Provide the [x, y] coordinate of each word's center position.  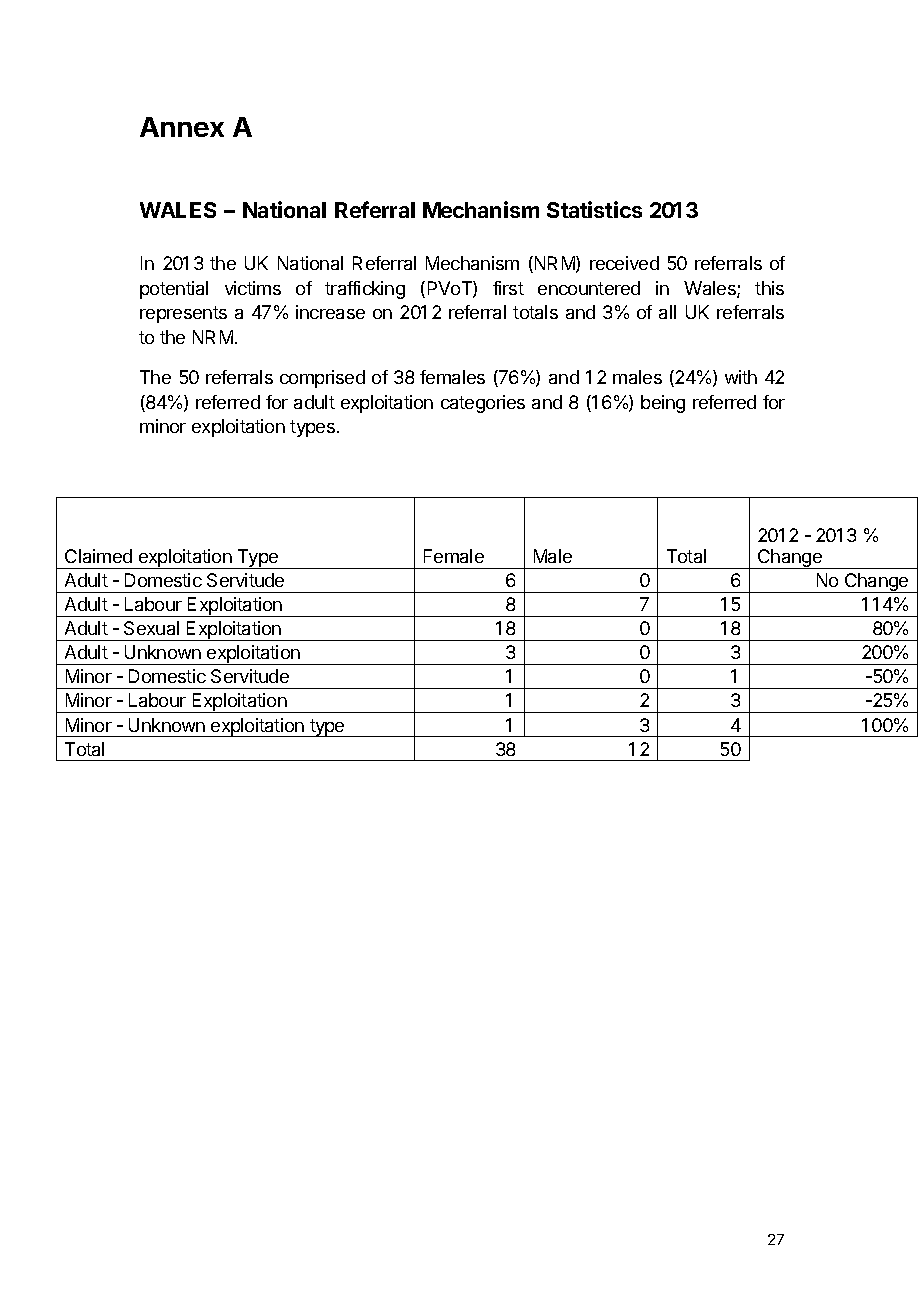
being [663, 404]
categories [483, 404]
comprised [322, 379]
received [624, 263]
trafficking [365, 290]
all [667, 312]
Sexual [151, 628]
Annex [182, 127]
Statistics [594, 209]
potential [174, 290]
